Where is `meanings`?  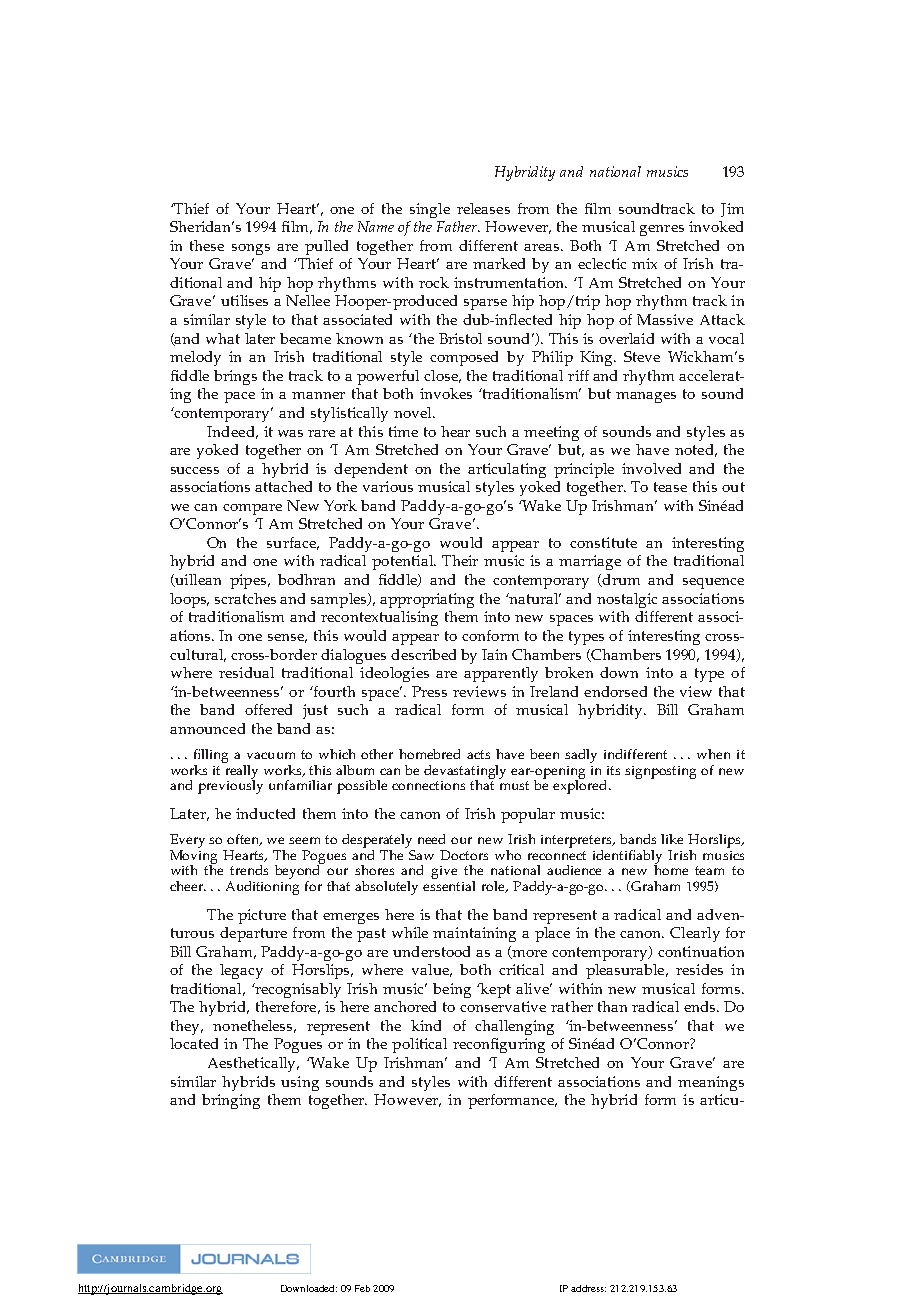
meanings is located at coordinates (711, 1083).
